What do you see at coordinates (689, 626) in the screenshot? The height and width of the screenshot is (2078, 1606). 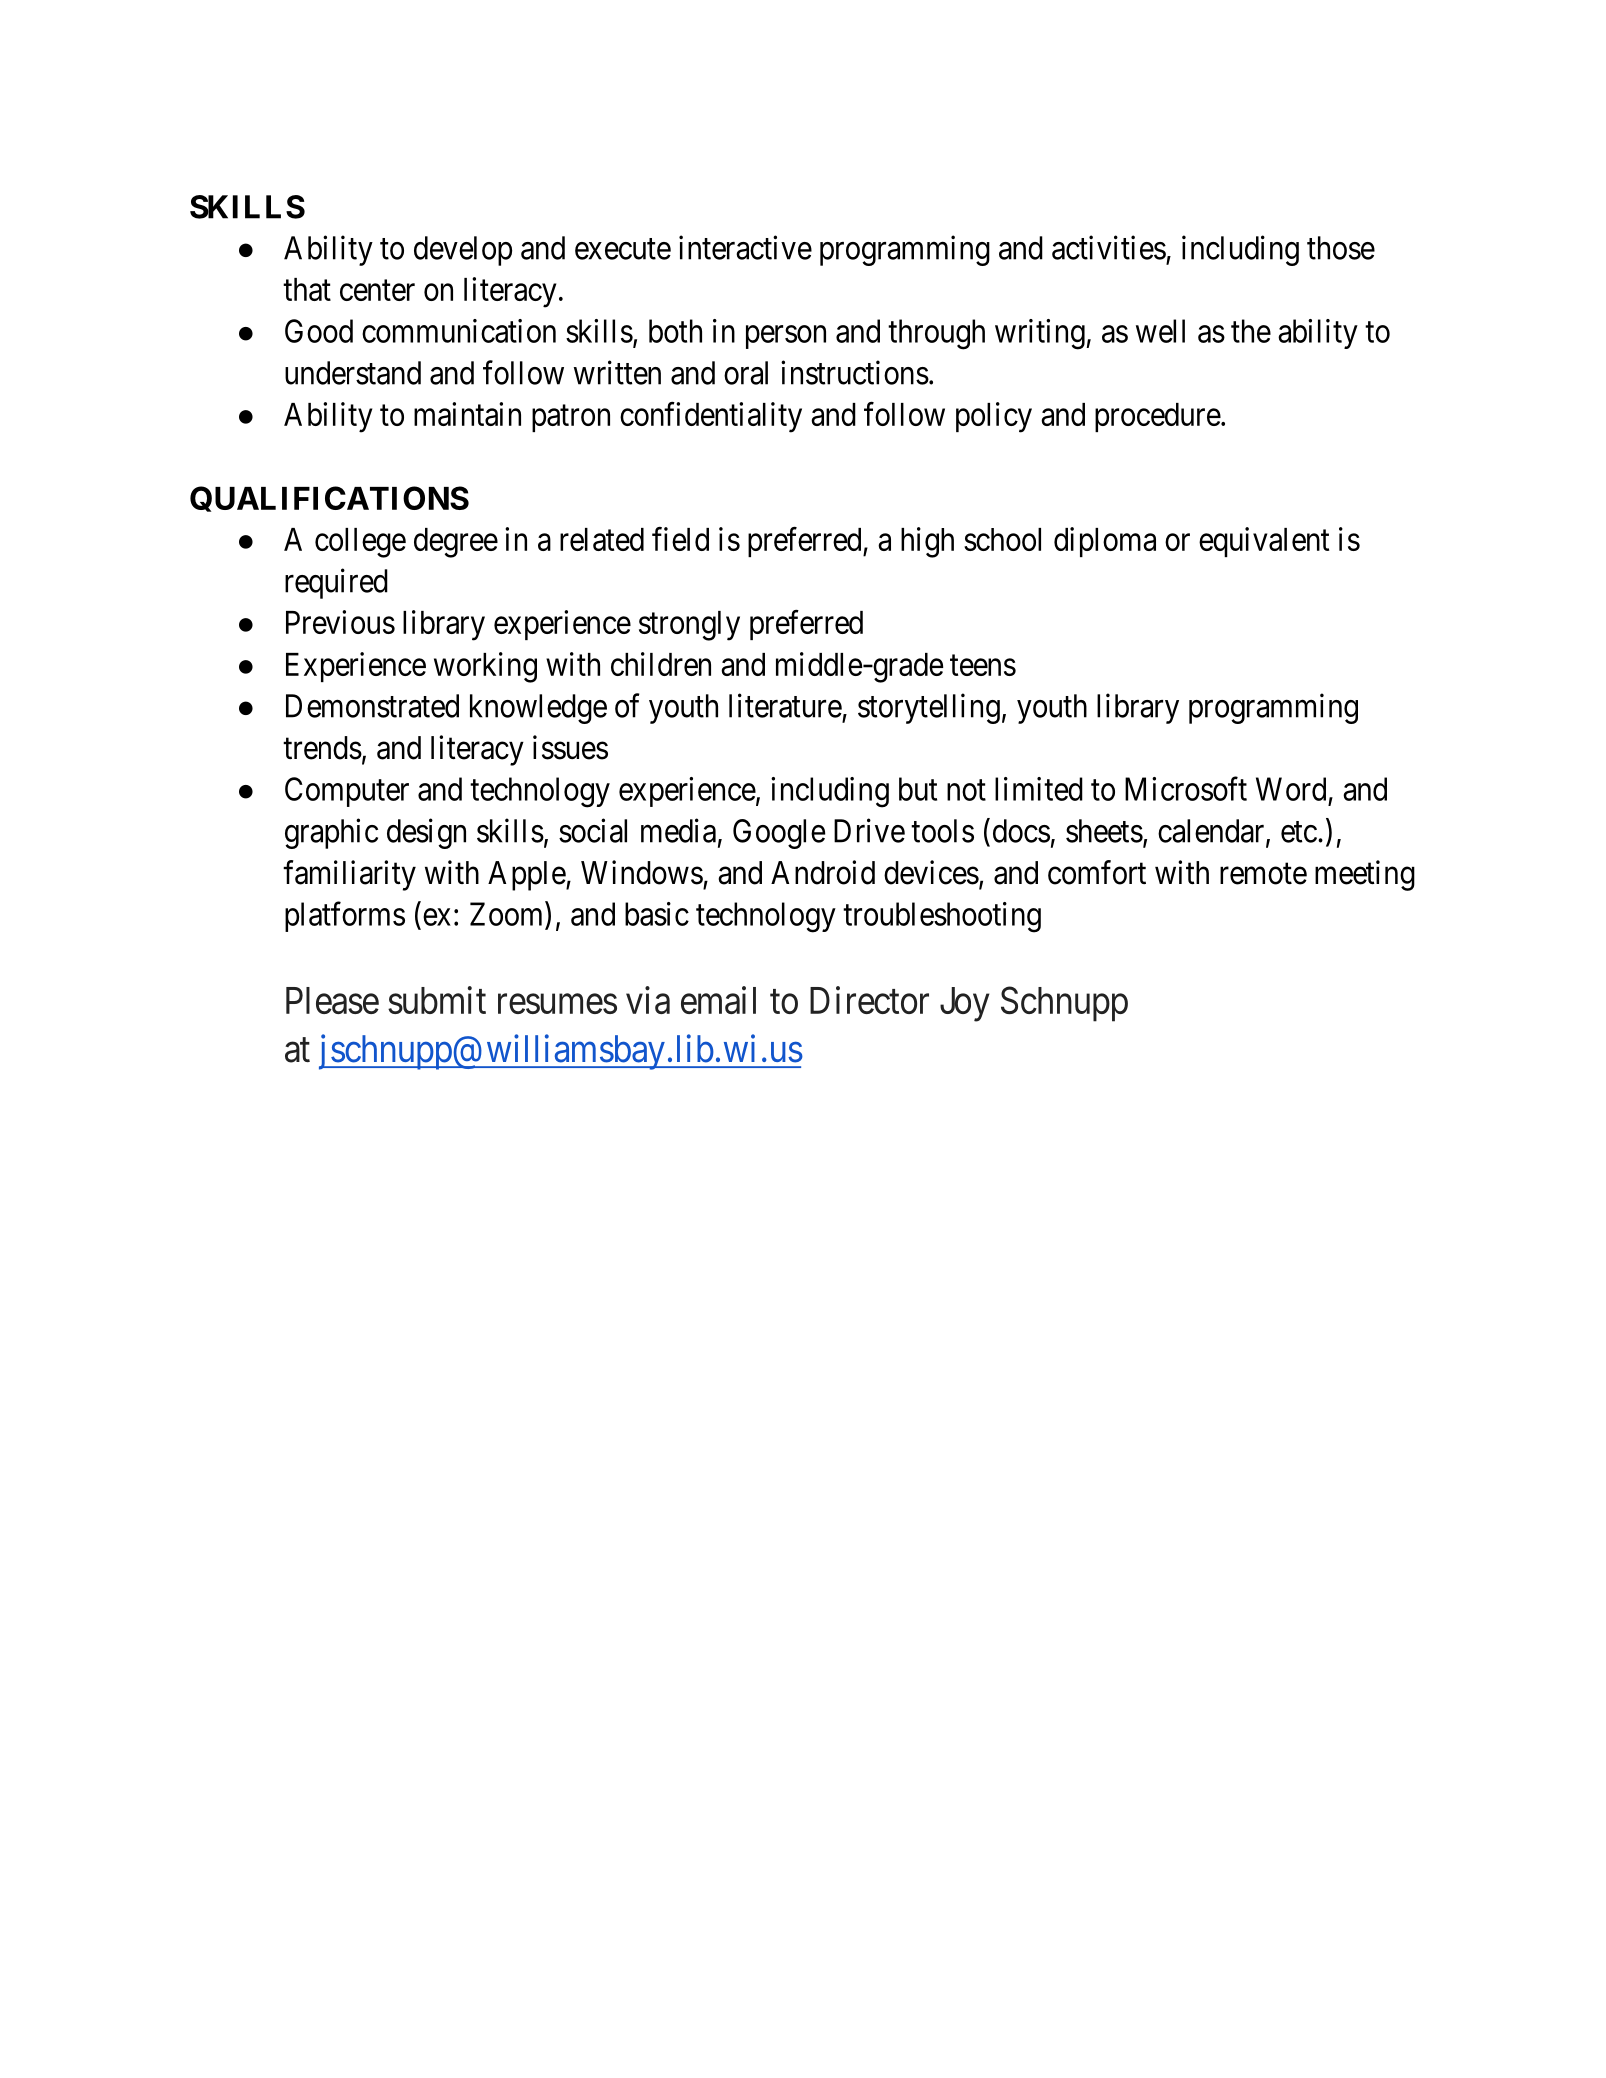 I see `strongly` at bounding box center [689, 626].
